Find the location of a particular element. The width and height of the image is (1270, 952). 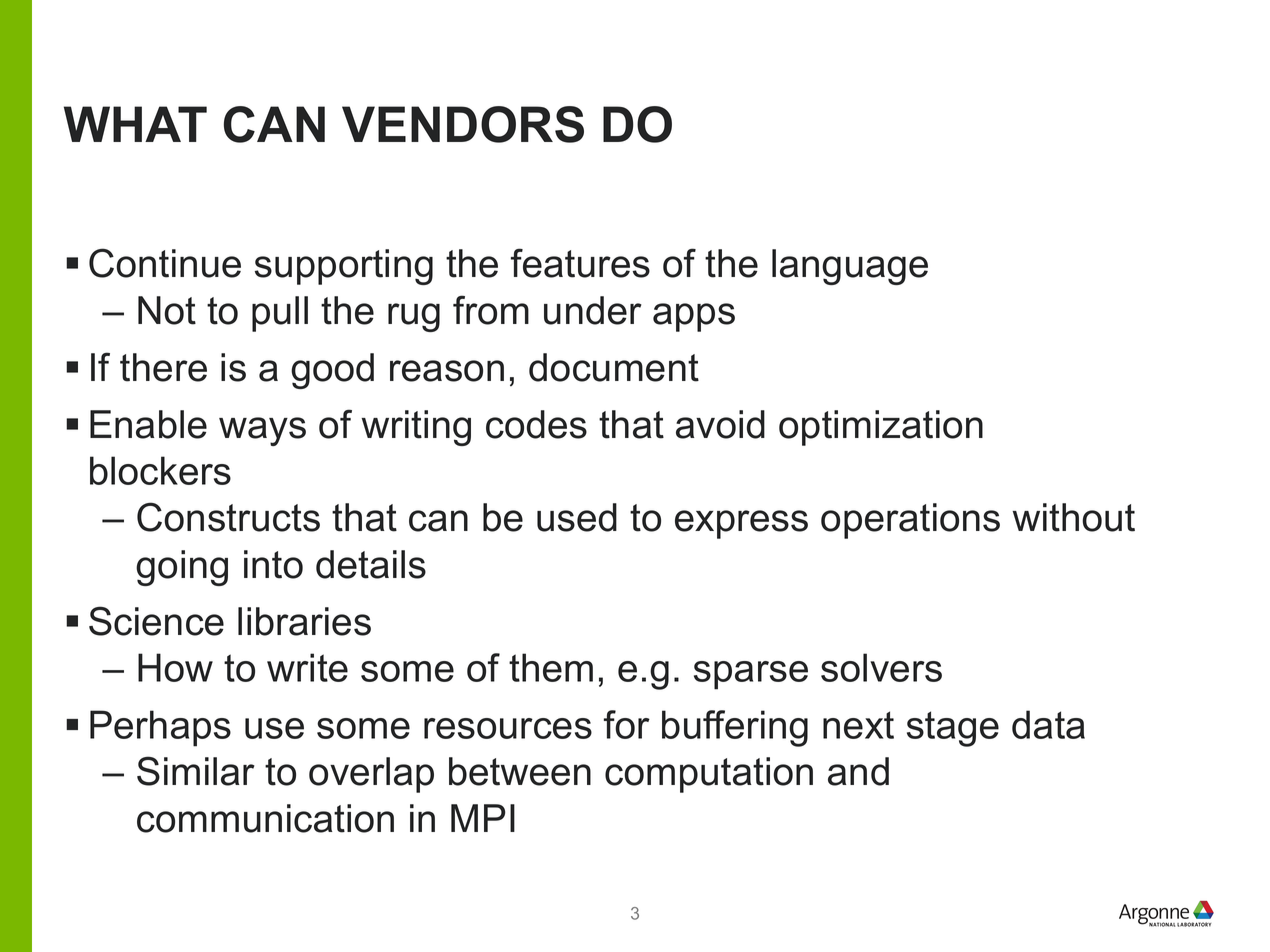

communication is located at coordinates (265, 818).
